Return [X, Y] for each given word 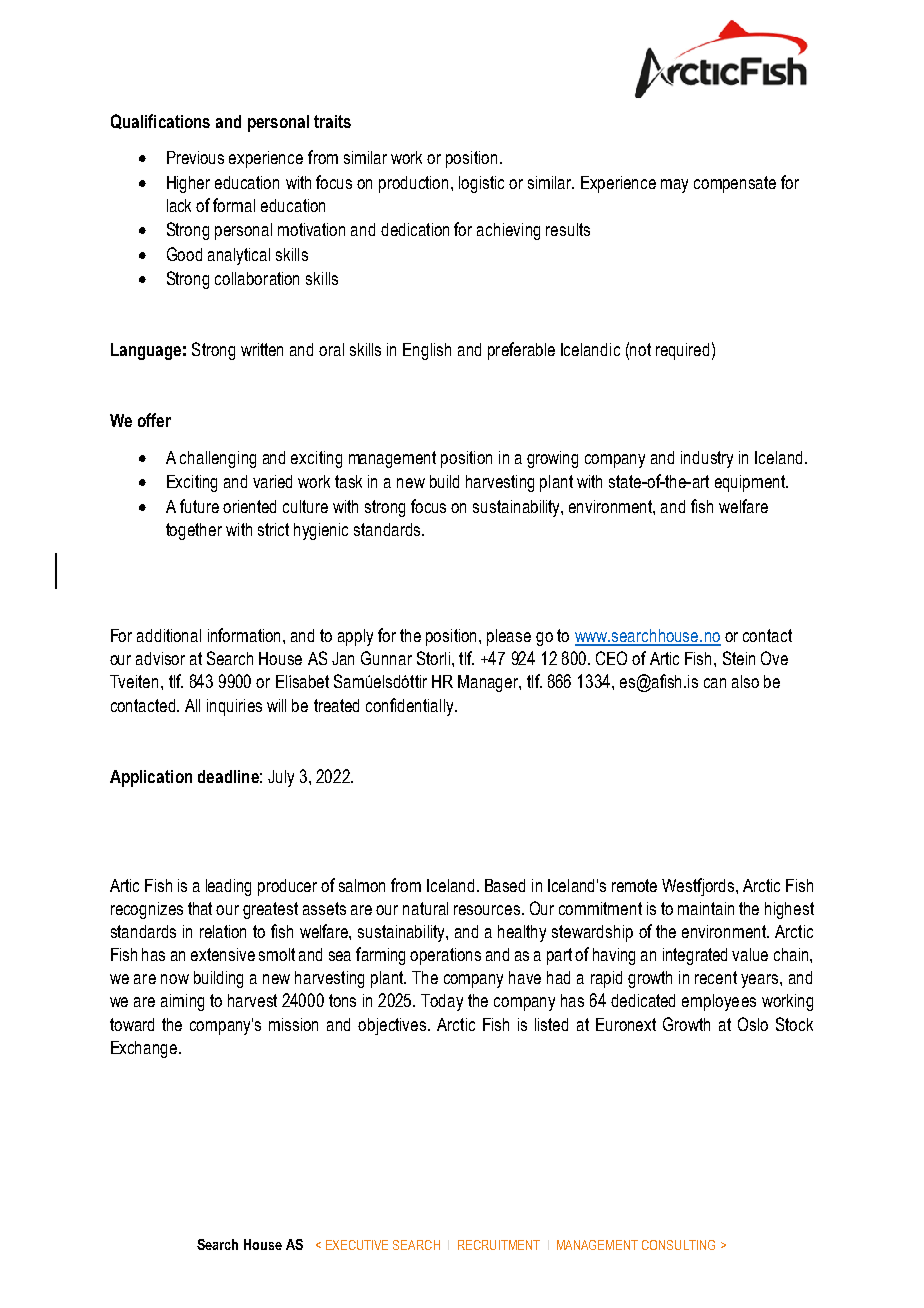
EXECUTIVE [357, 1245]
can [715, 683]
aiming [182, 1002]
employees [719, 1002]
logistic [481, 184]
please [509, 637]
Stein [739, 658]
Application [151, 778]
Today [442, 1002]
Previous [195, 157]
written [262, 349]
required [682, 351]
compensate [735, 184]
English [427, 351]
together [194, 531]
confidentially [411, 707]
